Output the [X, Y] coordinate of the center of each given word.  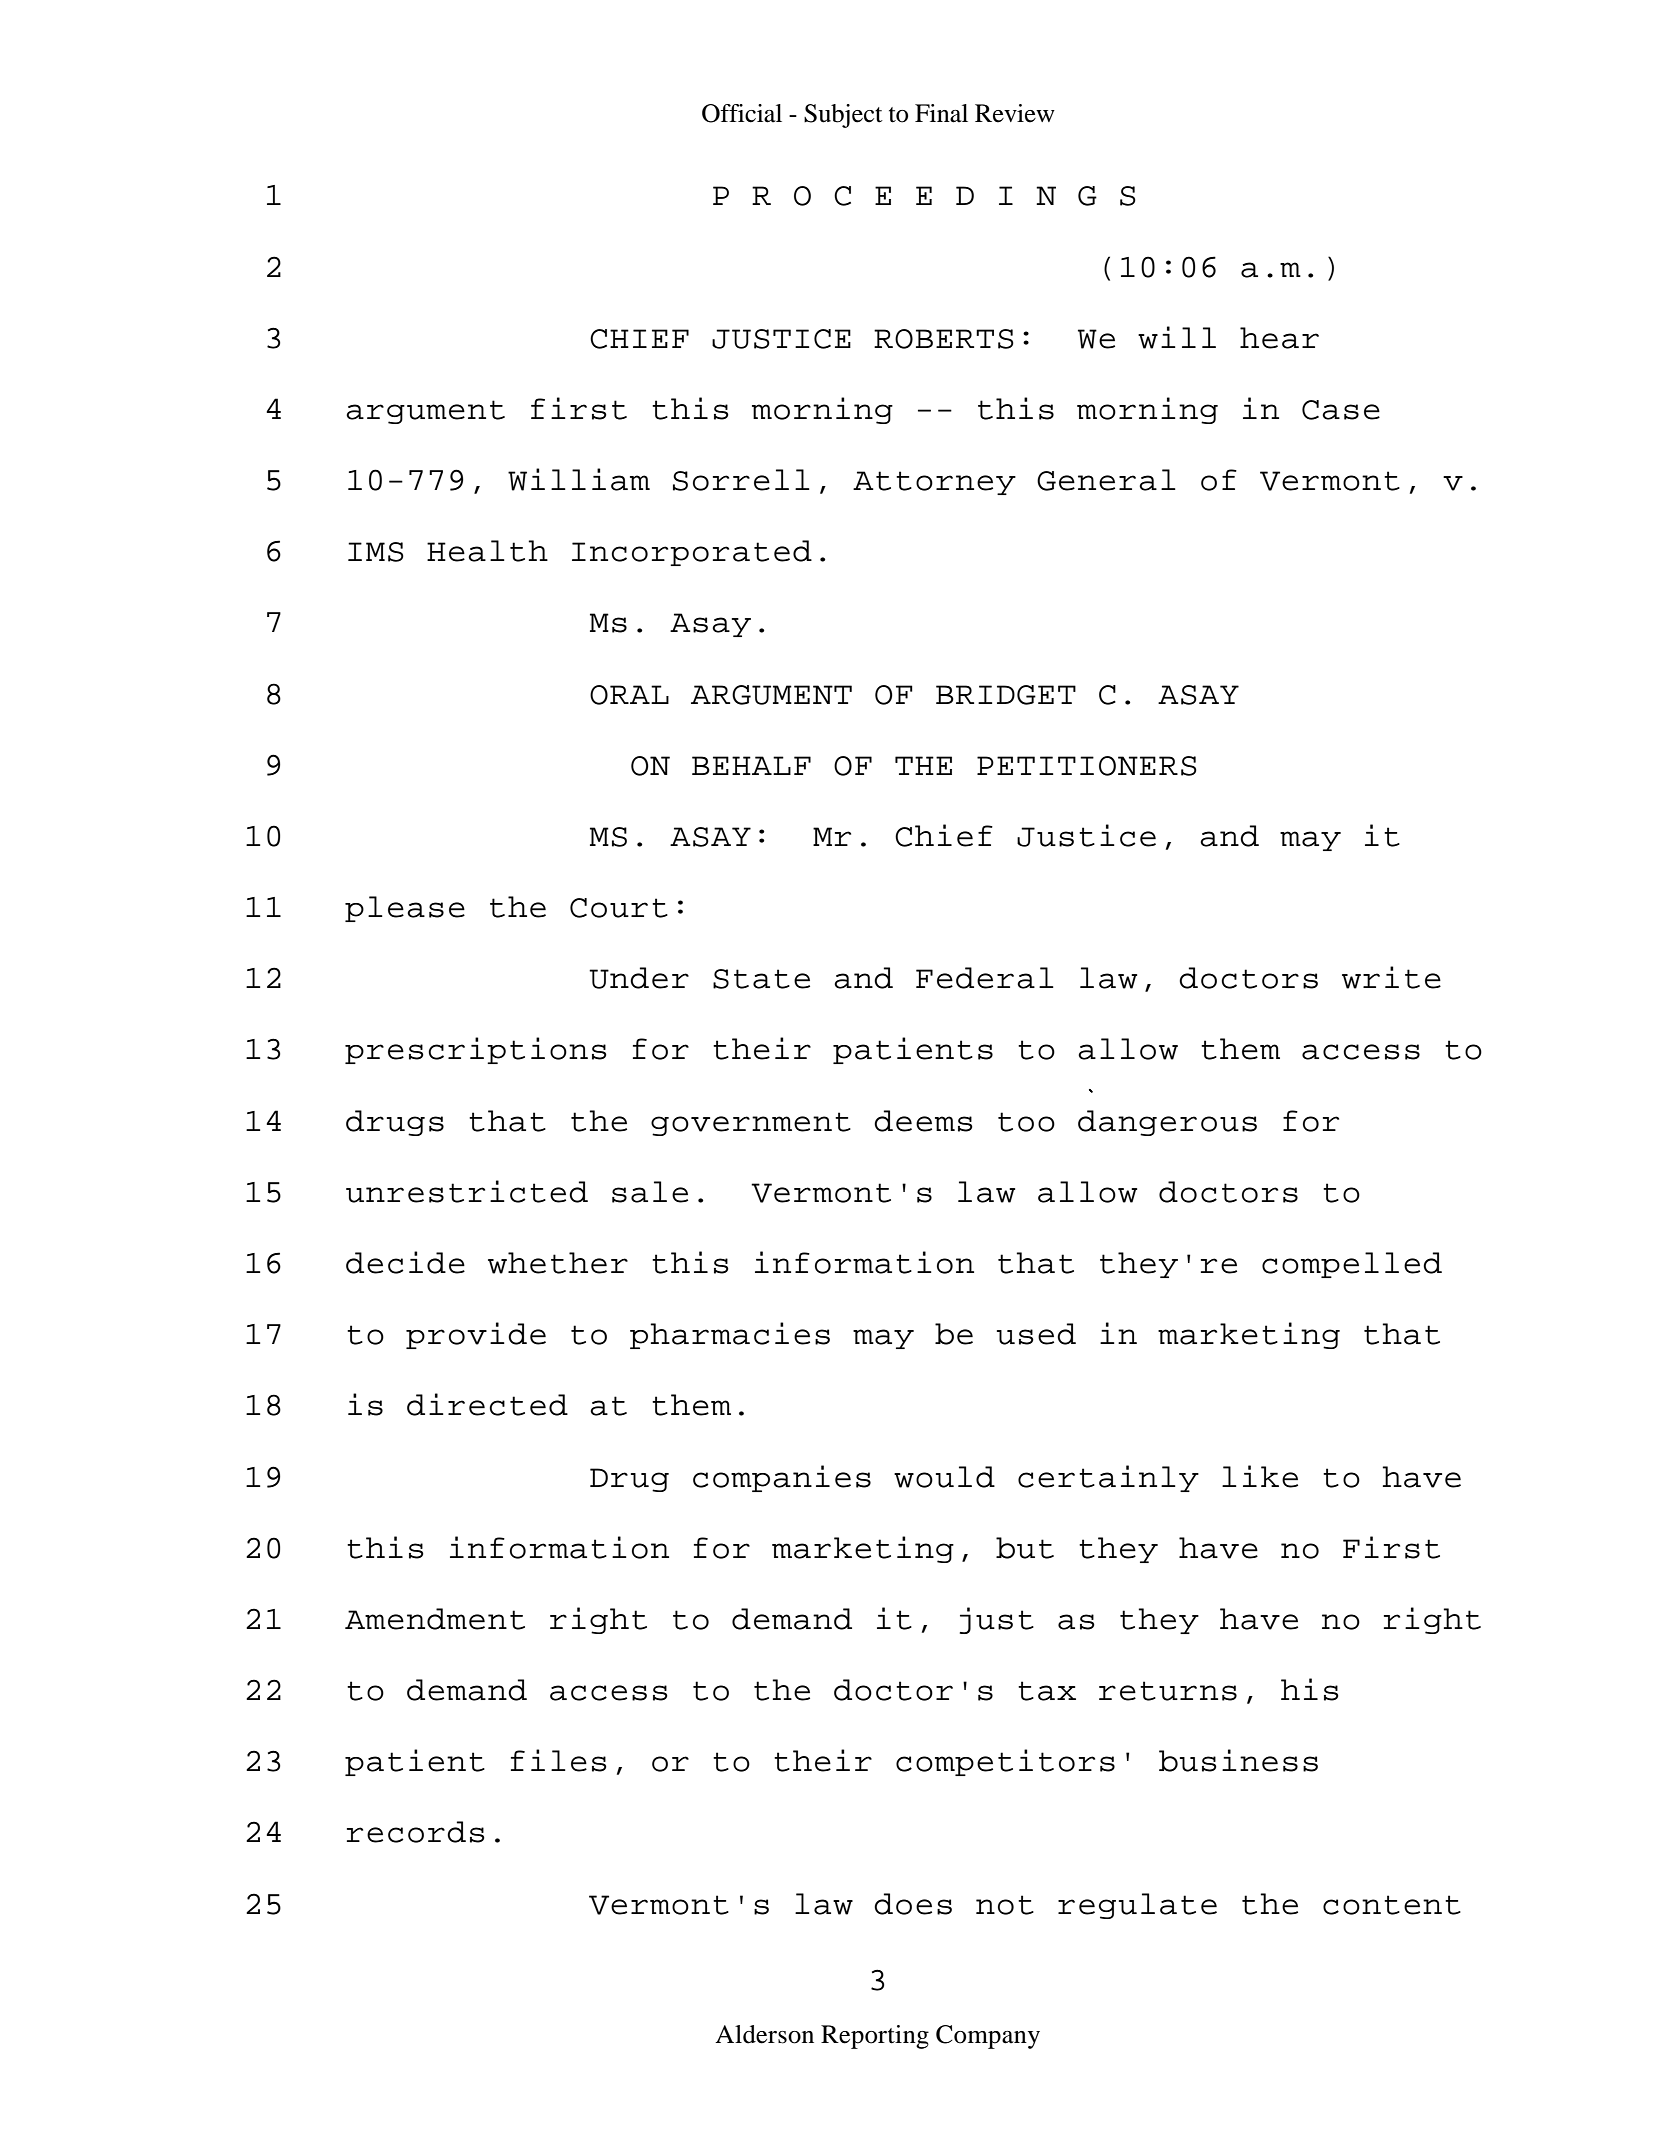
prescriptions [476, 1050]
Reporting [875, 2037]
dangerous [1167, 1123]
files [559, 1760]
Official [742, 113]
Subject [843, 116]
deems [923, 1121]
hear [1279, 338]
